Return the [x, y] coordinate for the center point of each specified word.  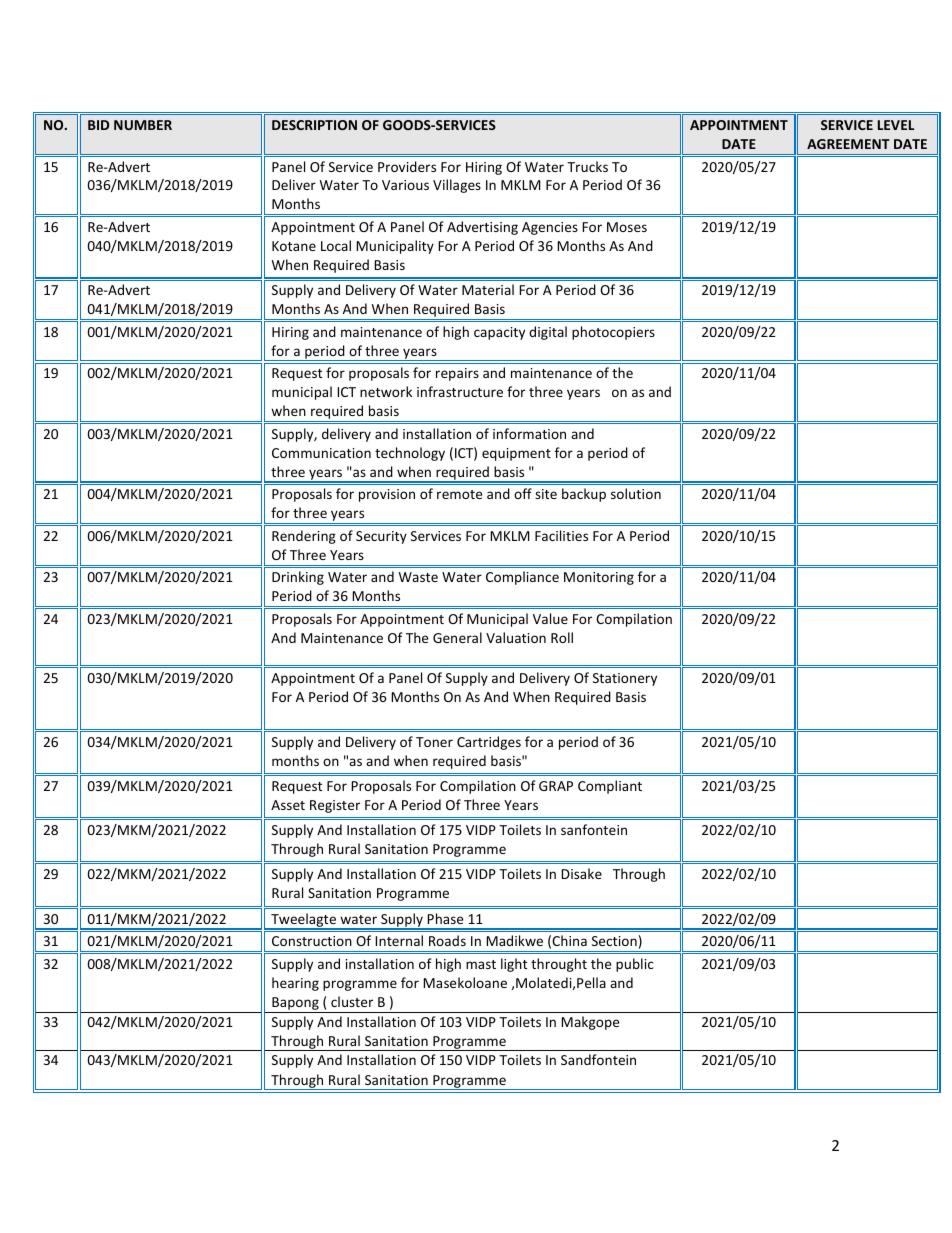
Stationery [625, 679]
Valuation [516, 637]
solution [636, 493]
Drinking [298, 578]
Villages [457, 186]
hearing [295, 984]
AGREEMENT [848, 144]
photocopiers [613, 333]
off [523, 493]
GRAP [556, 786]
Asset [288, 805]
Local [336, 245]
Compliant [610, 787]
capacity [499, 333]
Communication [321, 453]
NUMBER [143, 125]
